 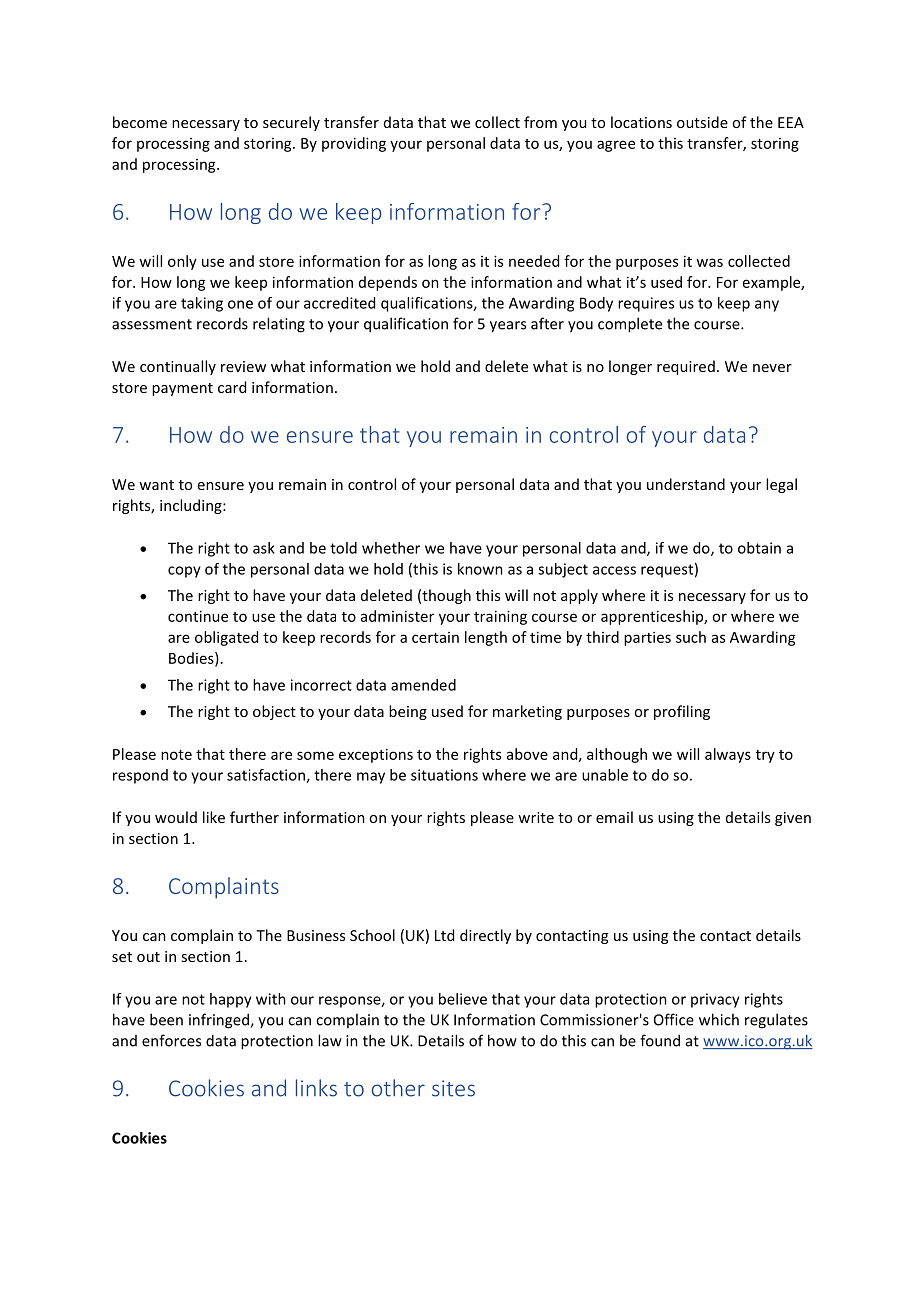 What do you see at coordinates (214, 817) in the image?
I see `like` at bounding box center [214, 817].
